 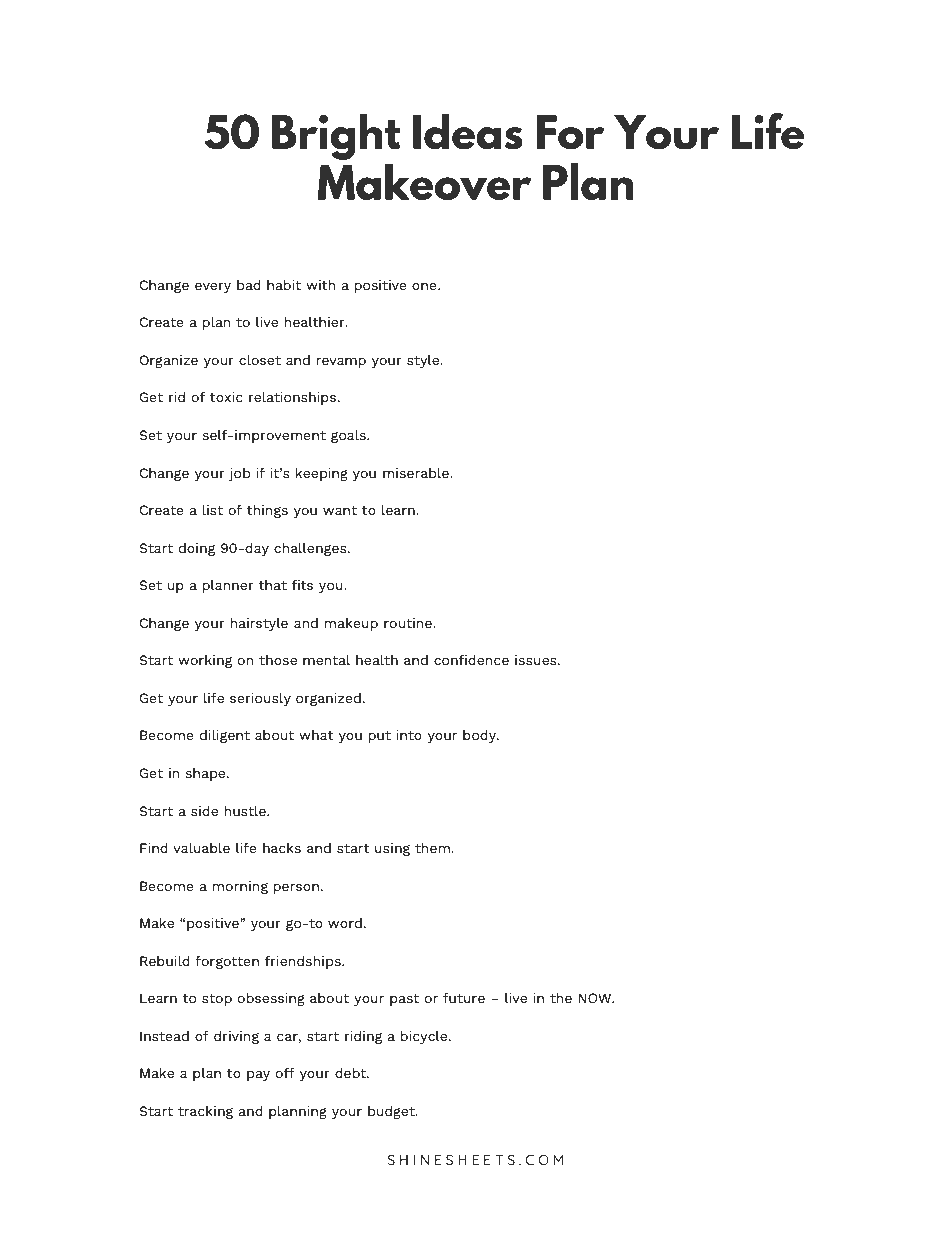 I want to click on issues, so click(x=537, y=660).
